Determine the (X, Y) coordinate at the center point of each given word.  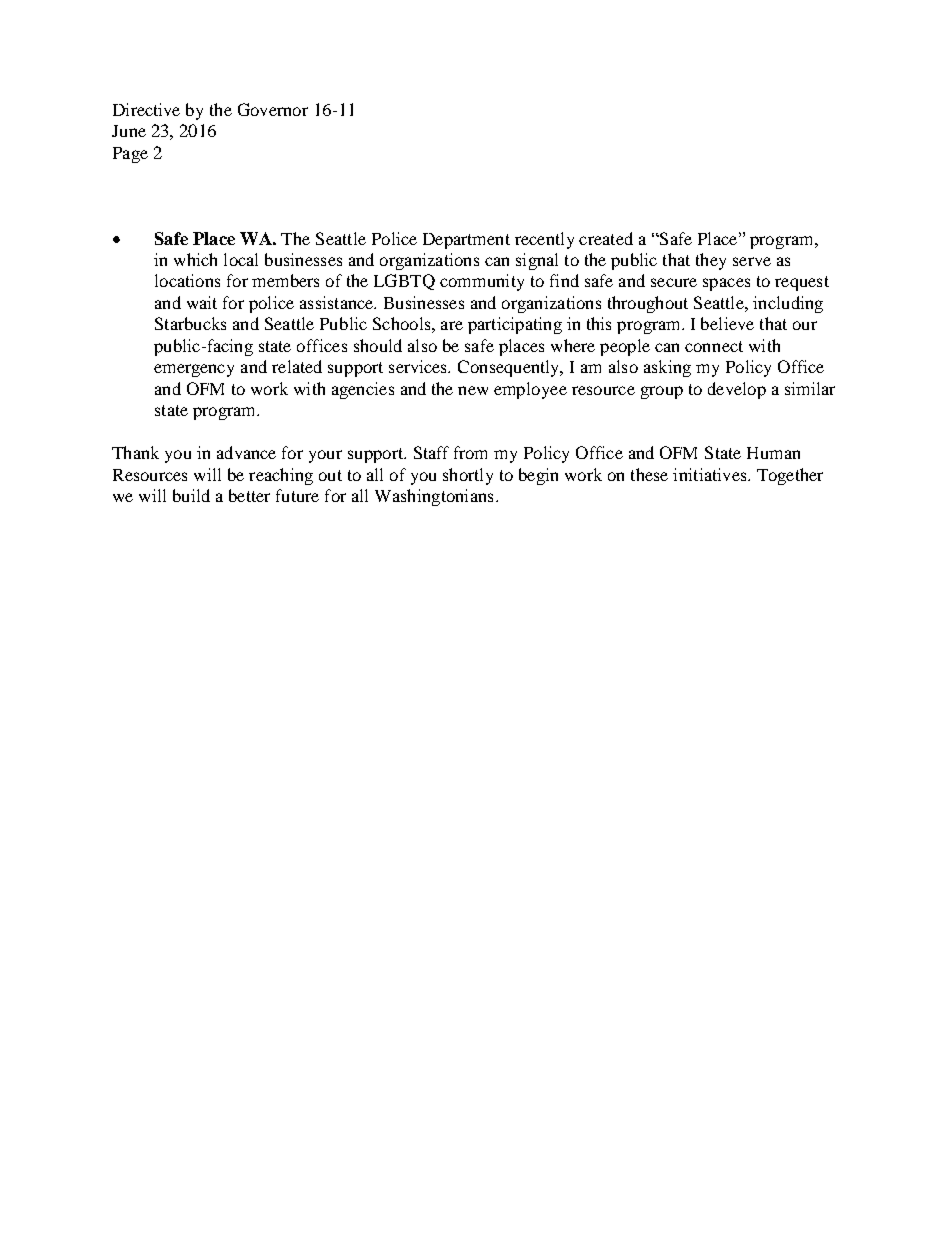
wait (202, 302)
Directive (146, 109)
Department (466, 241)
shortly (468, 476)
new (473, 390)
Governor (273, 109)
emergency (194, 370)
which (195, 259)
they (711, 261)
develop (737, 390)
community (482, 282)
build (191, 495)
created (606, 238)
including (788, 304)
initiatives (711, 474)
